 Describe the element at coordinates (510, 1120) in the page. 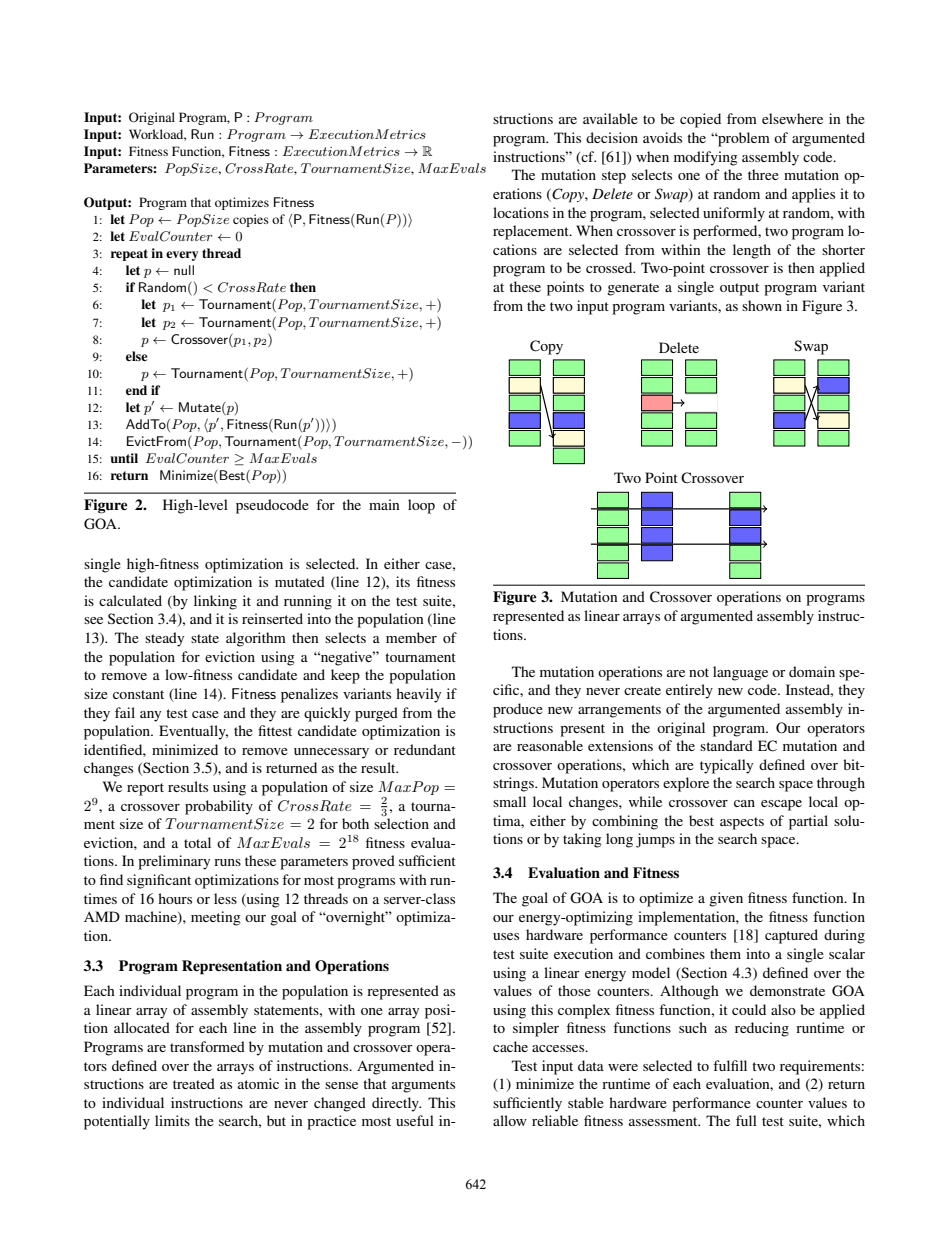

I see `allow` at that location.
